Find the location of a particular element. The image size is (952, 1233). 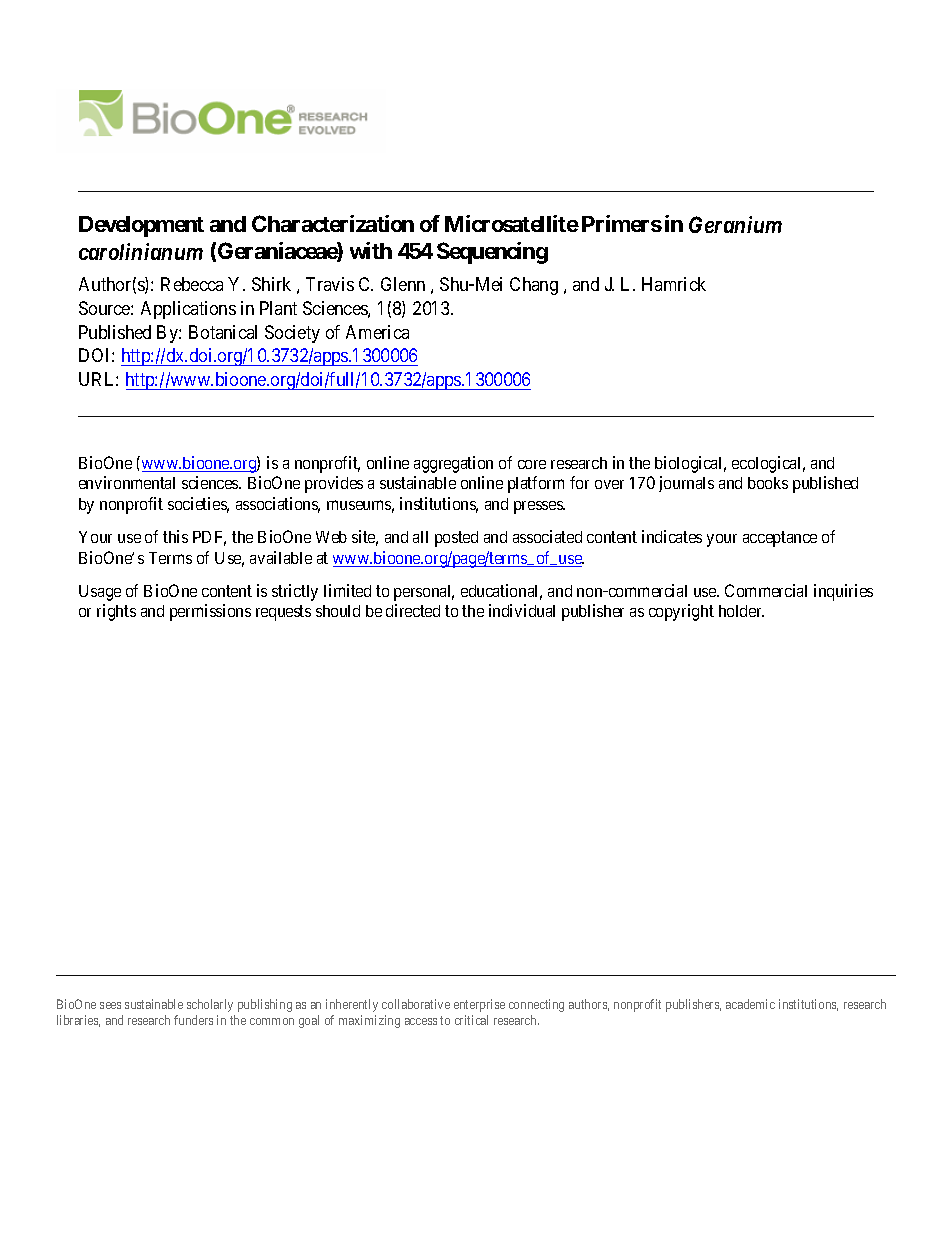

scholarly is located at coordinates (210, 1005).
